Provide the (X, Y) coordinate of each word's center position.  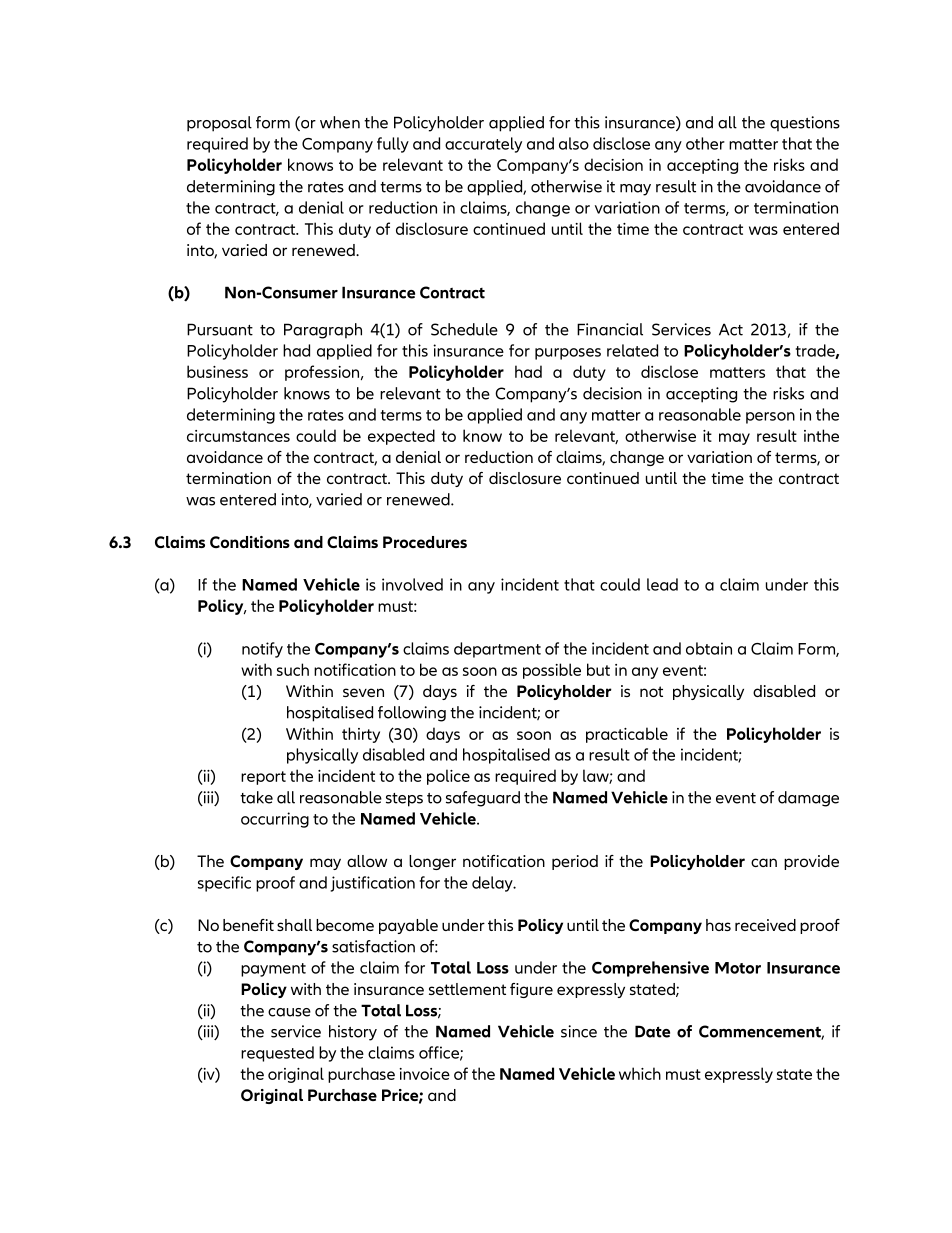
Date (652, 1031)
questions (805, 124)
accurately (483, 145)
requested (277, 1054)
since (579, 1031)
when (340, 122)
